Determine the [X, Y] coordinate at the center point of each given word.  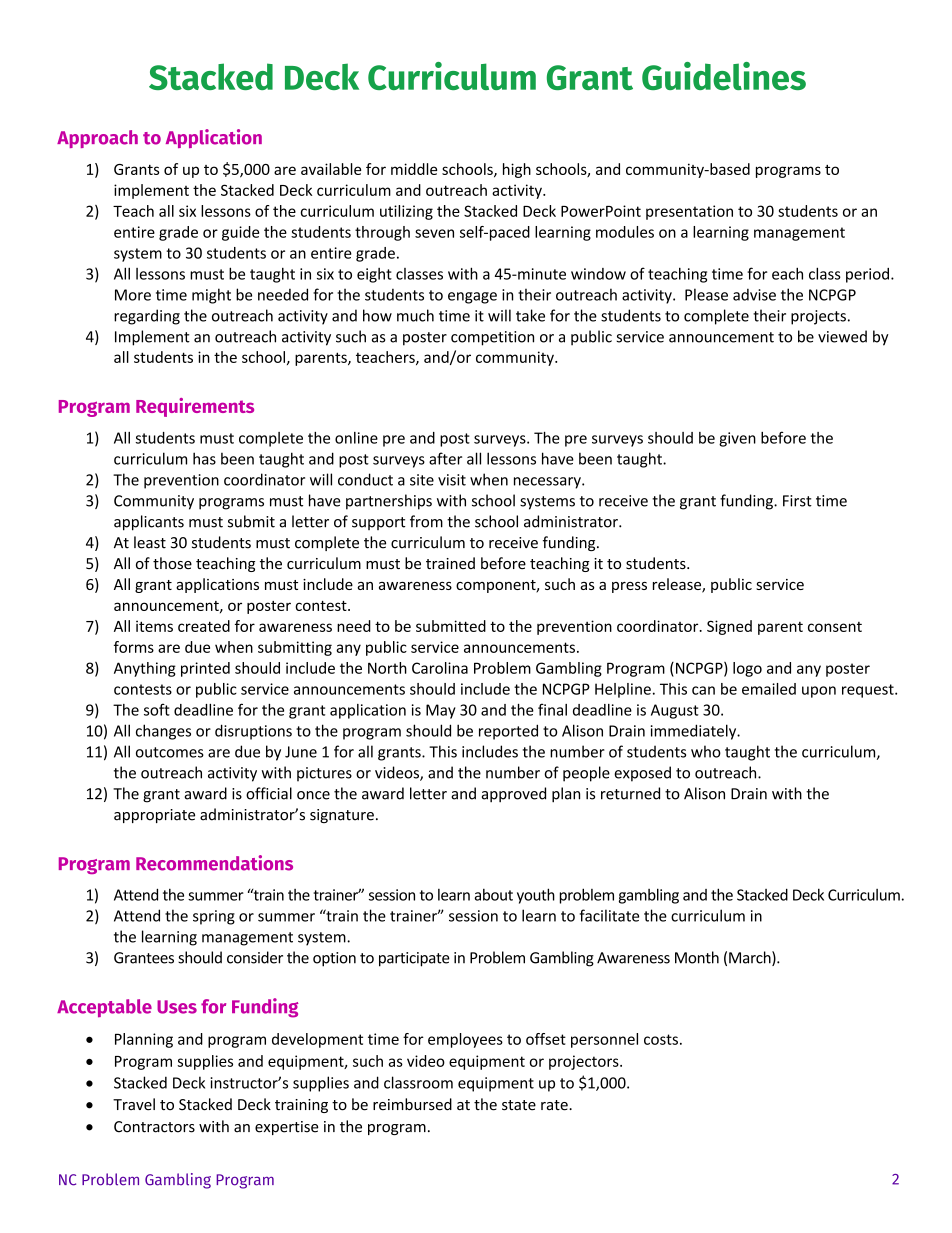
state [519, 1105]
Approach [97, 139]
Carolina [440, 668]
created [204, 626]
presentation [689, 212]
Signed [729, 627]
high [517, 170]
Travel [134, 1104]
